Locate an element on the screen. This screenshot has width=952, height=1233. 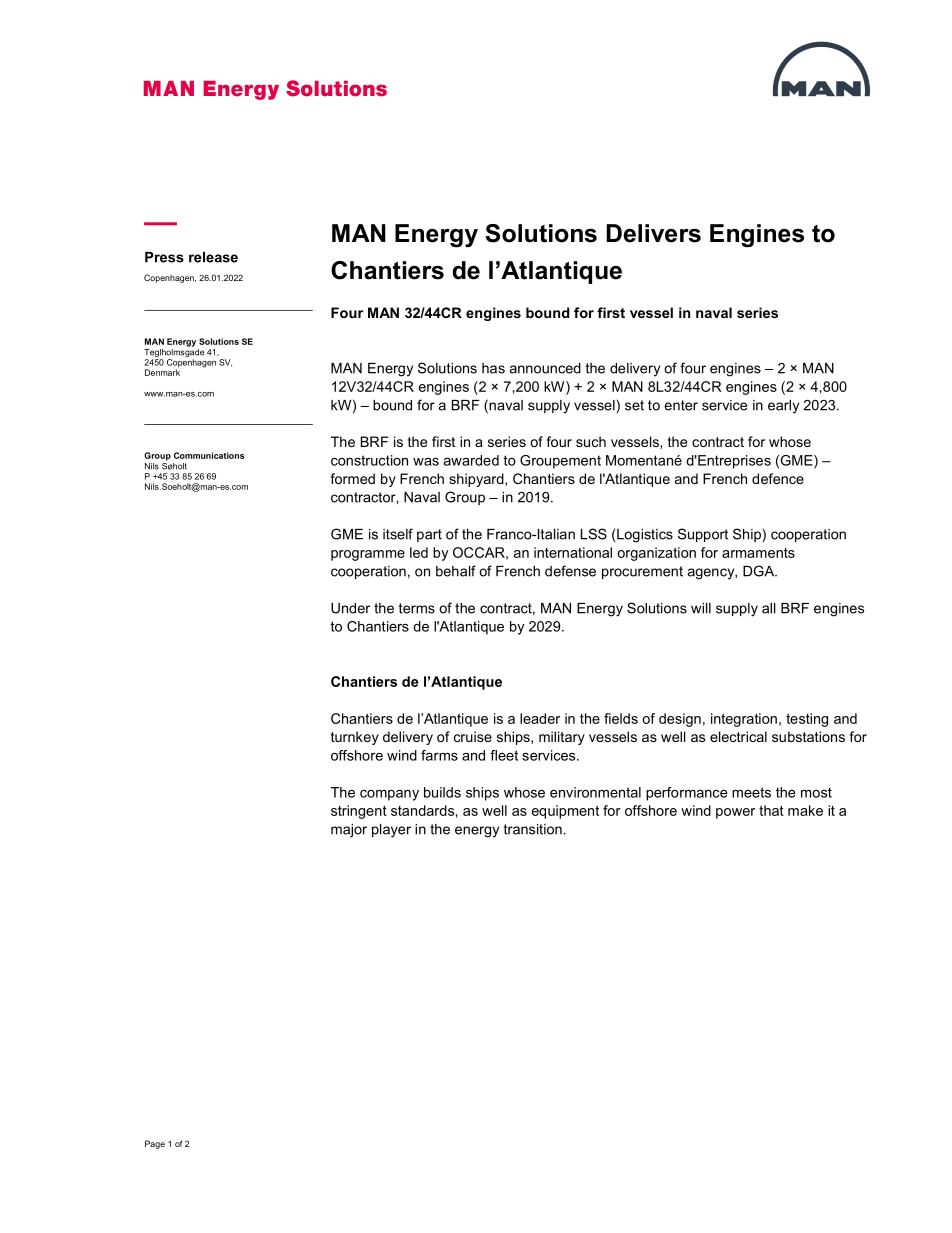
power is located at coordinates (735, 813).
